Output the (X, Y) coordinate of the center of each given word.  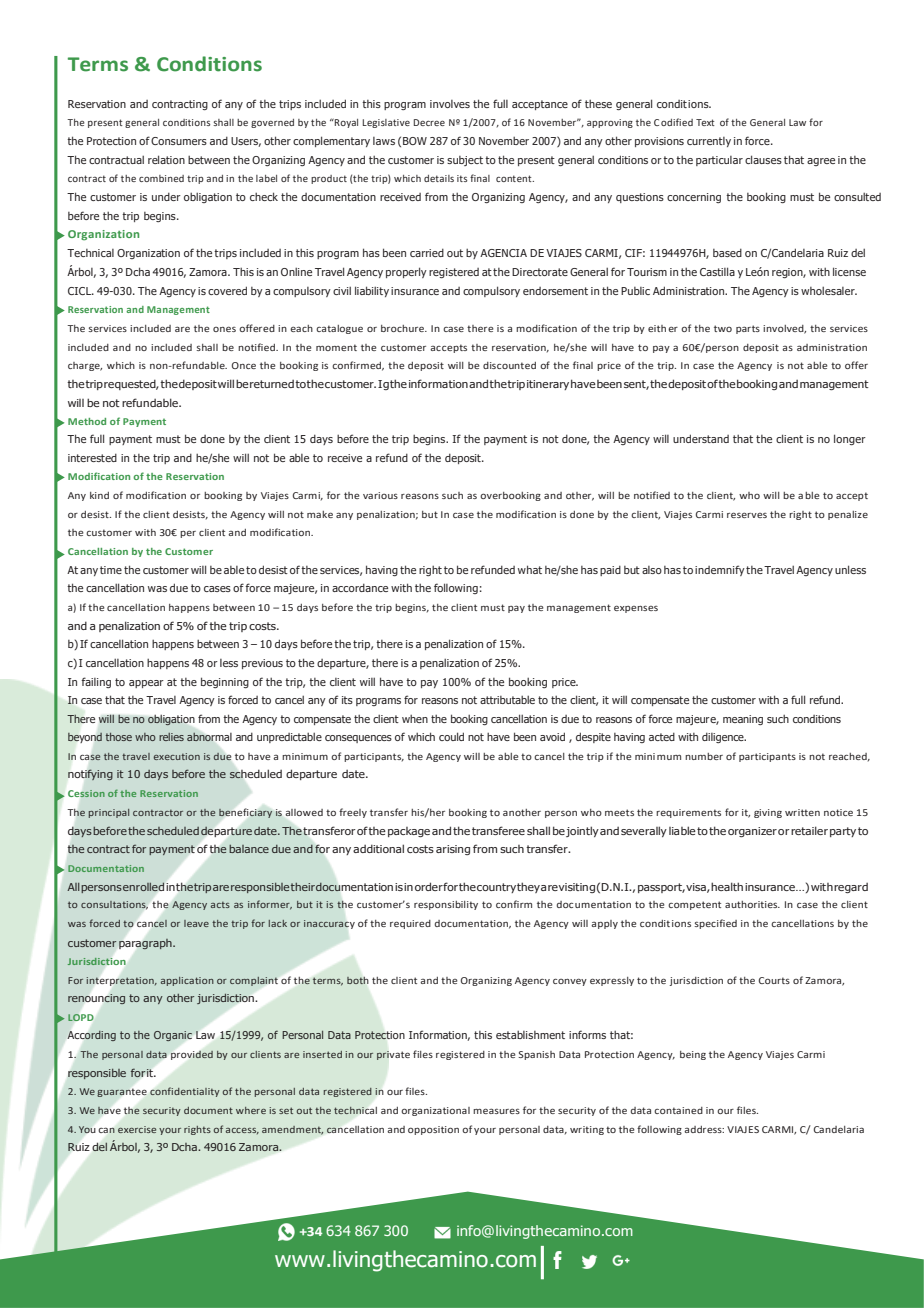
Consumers (179, 141)
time (111, 570)
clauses (763, 159)
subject (465, 161)
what (530, 569)
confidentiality (185, 1092)
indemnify (720, 570)
